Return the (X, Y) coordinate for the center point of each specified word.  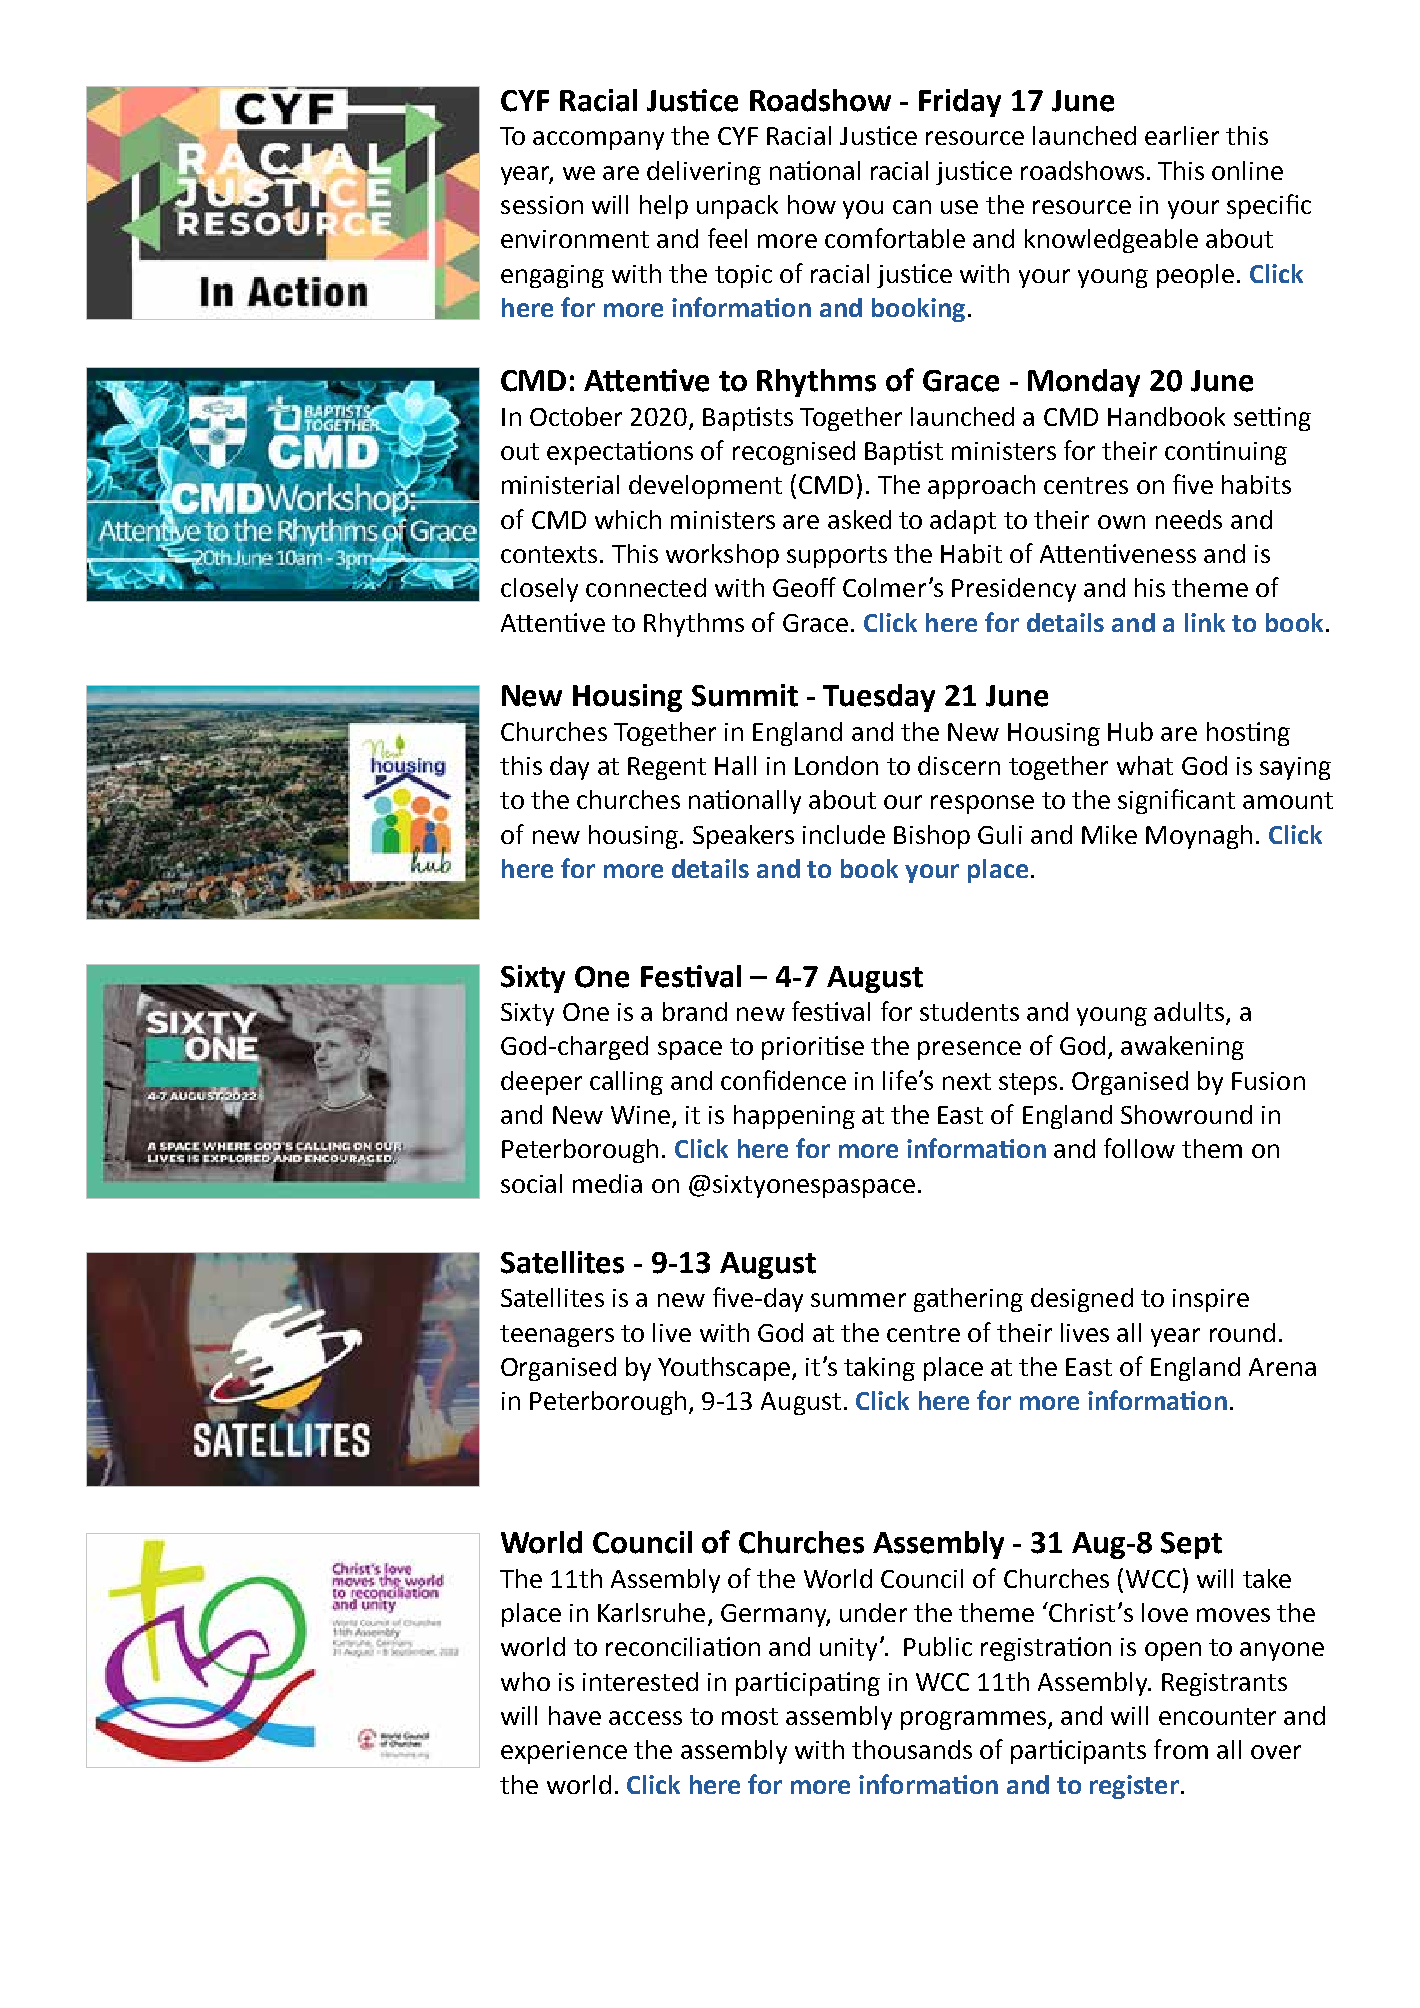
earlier (1182, 135)
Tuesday (879, 698)
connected (646, 587)
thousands (912, 1749)
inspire (1211, 1300)
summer (858, 1300)
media (607, 1183)
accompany (598, 140)
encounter (1217, 1716)
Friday (960, 103)
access (645, 1718)
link (1205, 622)
